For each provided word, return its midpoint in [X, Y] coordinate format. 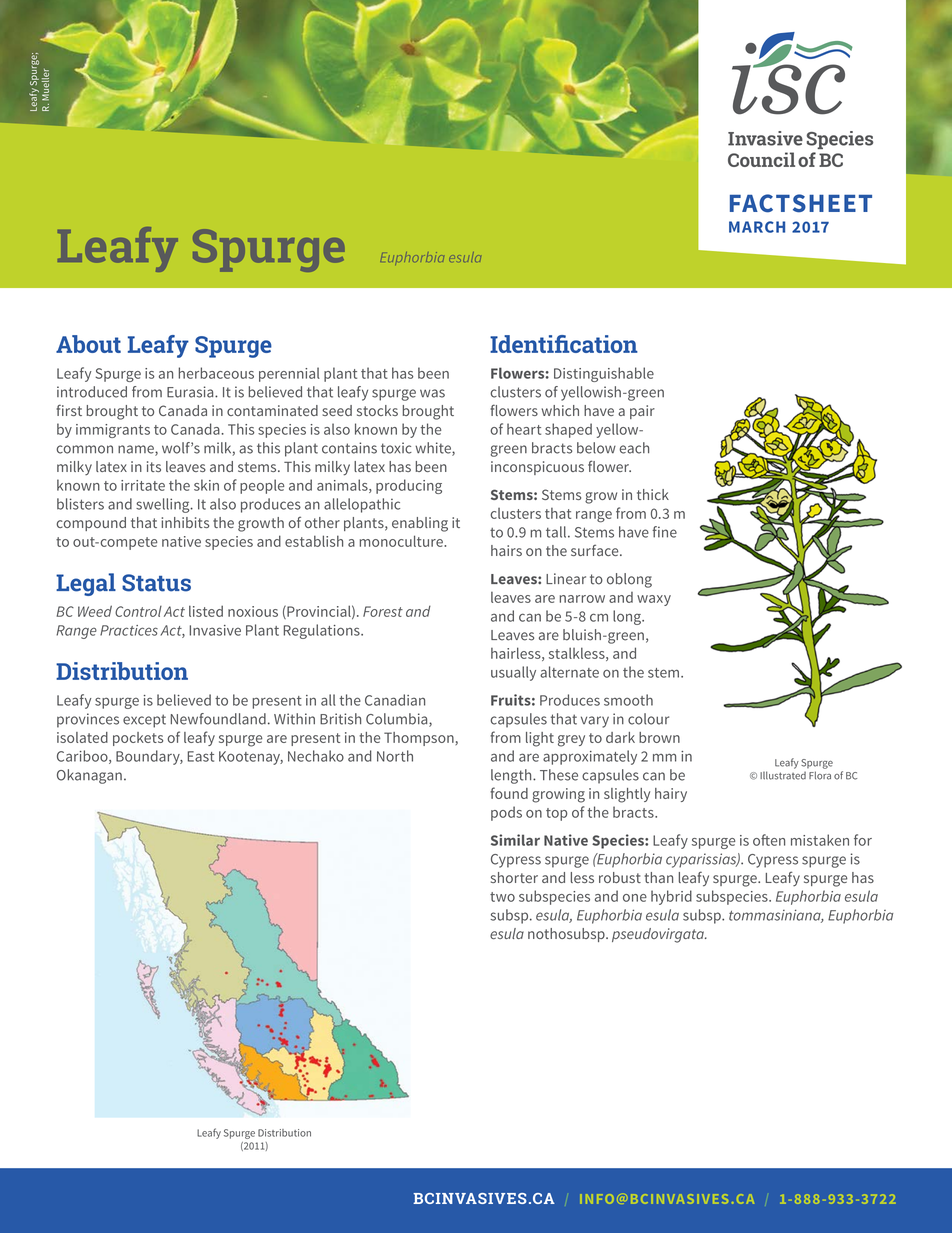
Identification [564, 344]
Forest [383, 611]
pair [642, 412]
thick [653, 494]
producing [409, 486]
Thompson [420, 739]
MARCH [757, 227]
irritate [143, 485]
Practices [129, 630]
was [432, 393]
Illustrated [783, 775]
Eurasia [191, 392]
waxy [654, 600]
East [201, 756]
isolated [82, 737]
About [88, 344]
